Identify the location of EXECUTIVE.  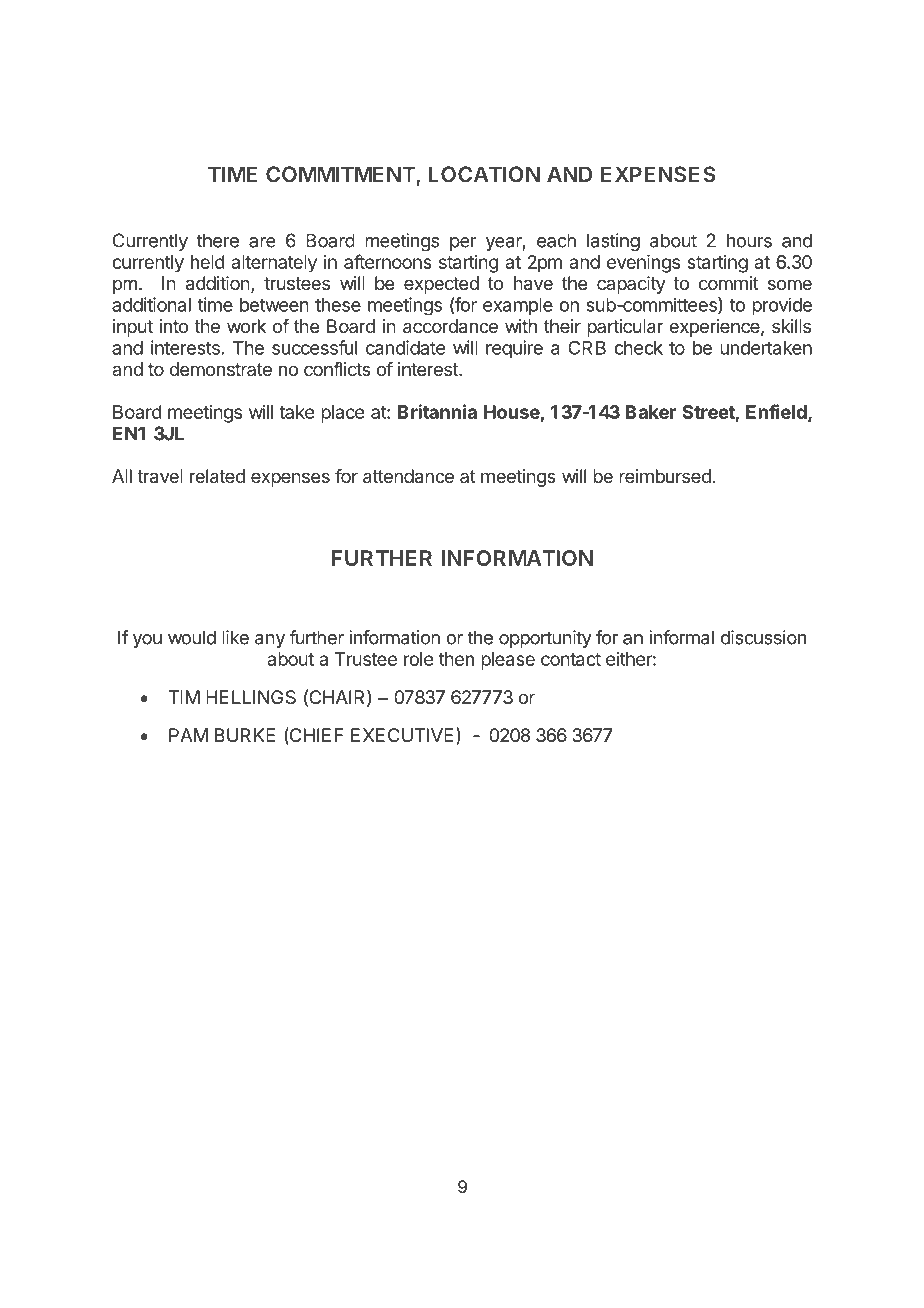
(402, 735).
